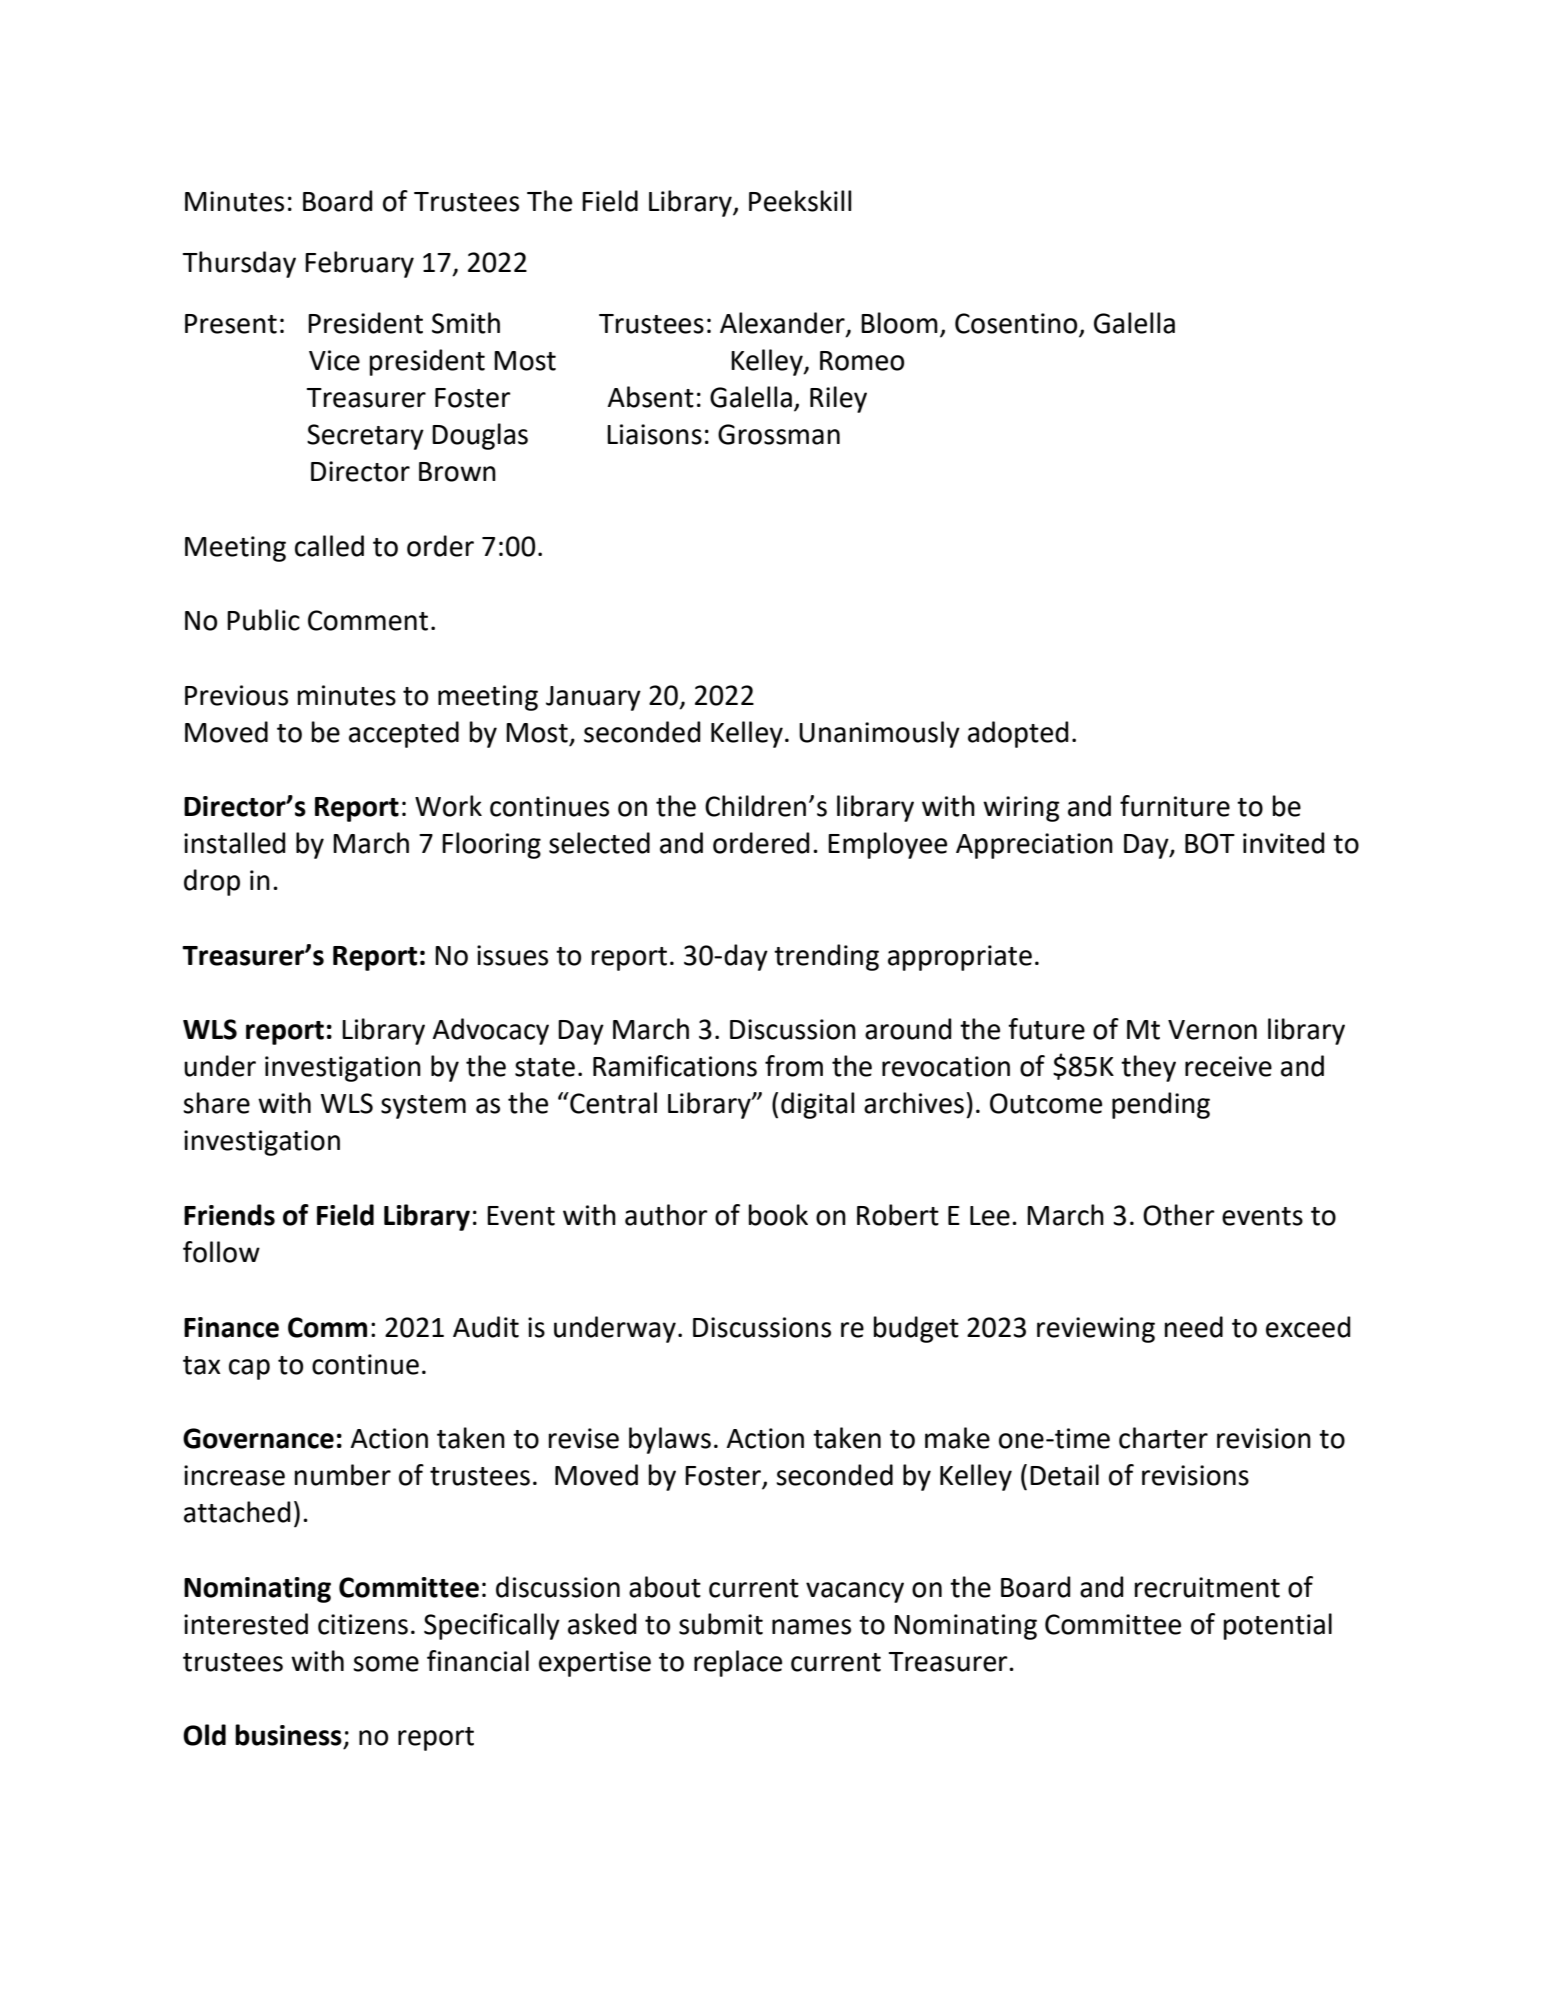 Image resolution: width=1553 pixels, height=2010 pixels. I want to click on Bloom, so click(899, 323).
